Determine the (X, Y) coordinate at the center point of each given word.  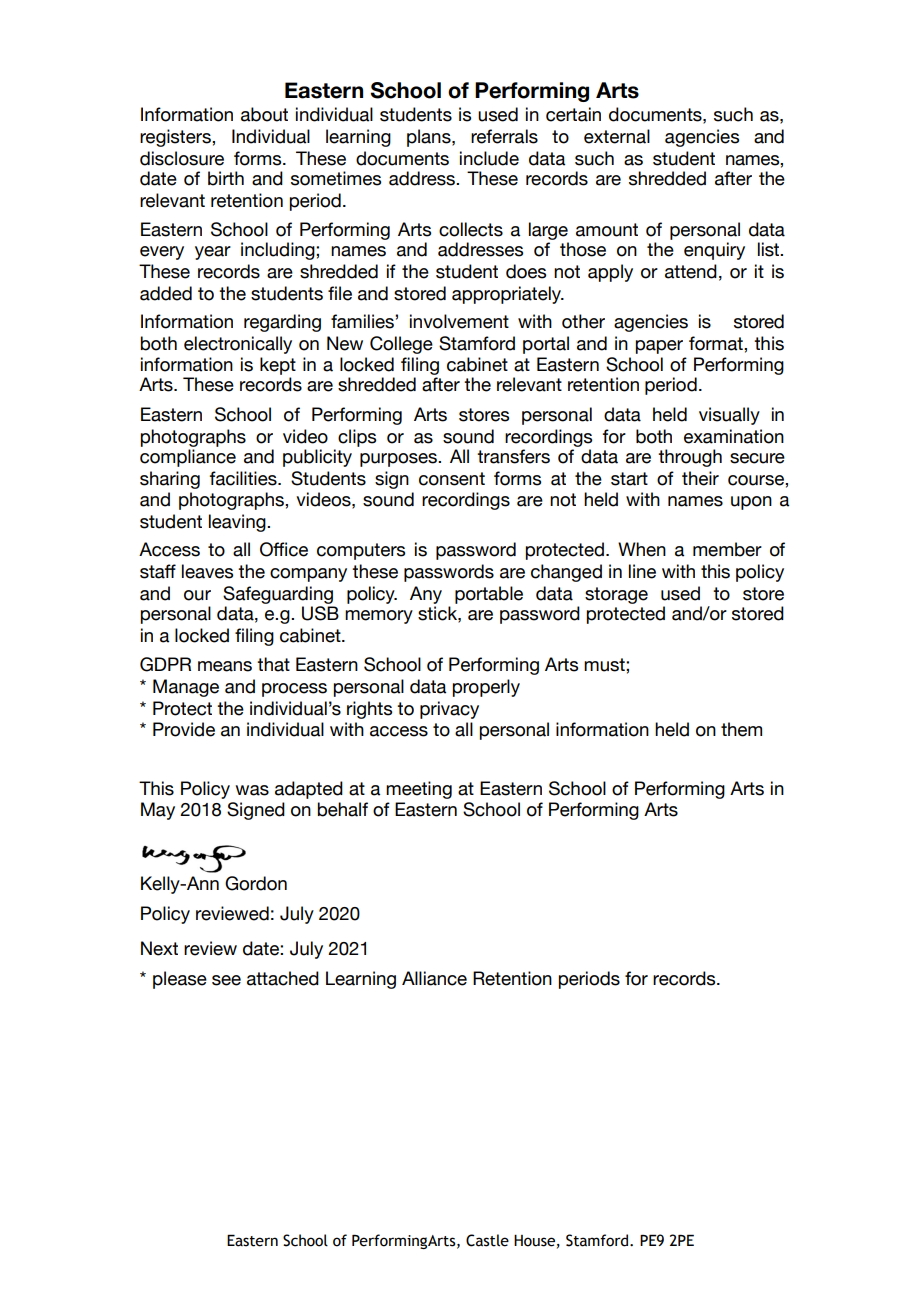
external (617, 136)
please (180, 980)
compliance (188, 458)
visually (729, 416)
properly (486, 688)
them (741, 729)
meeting (419, 790)
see (226, 980)
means (225, 666)
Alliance (434, 978)
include (489, 158)
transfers (513, 456)
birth (226, 178)
